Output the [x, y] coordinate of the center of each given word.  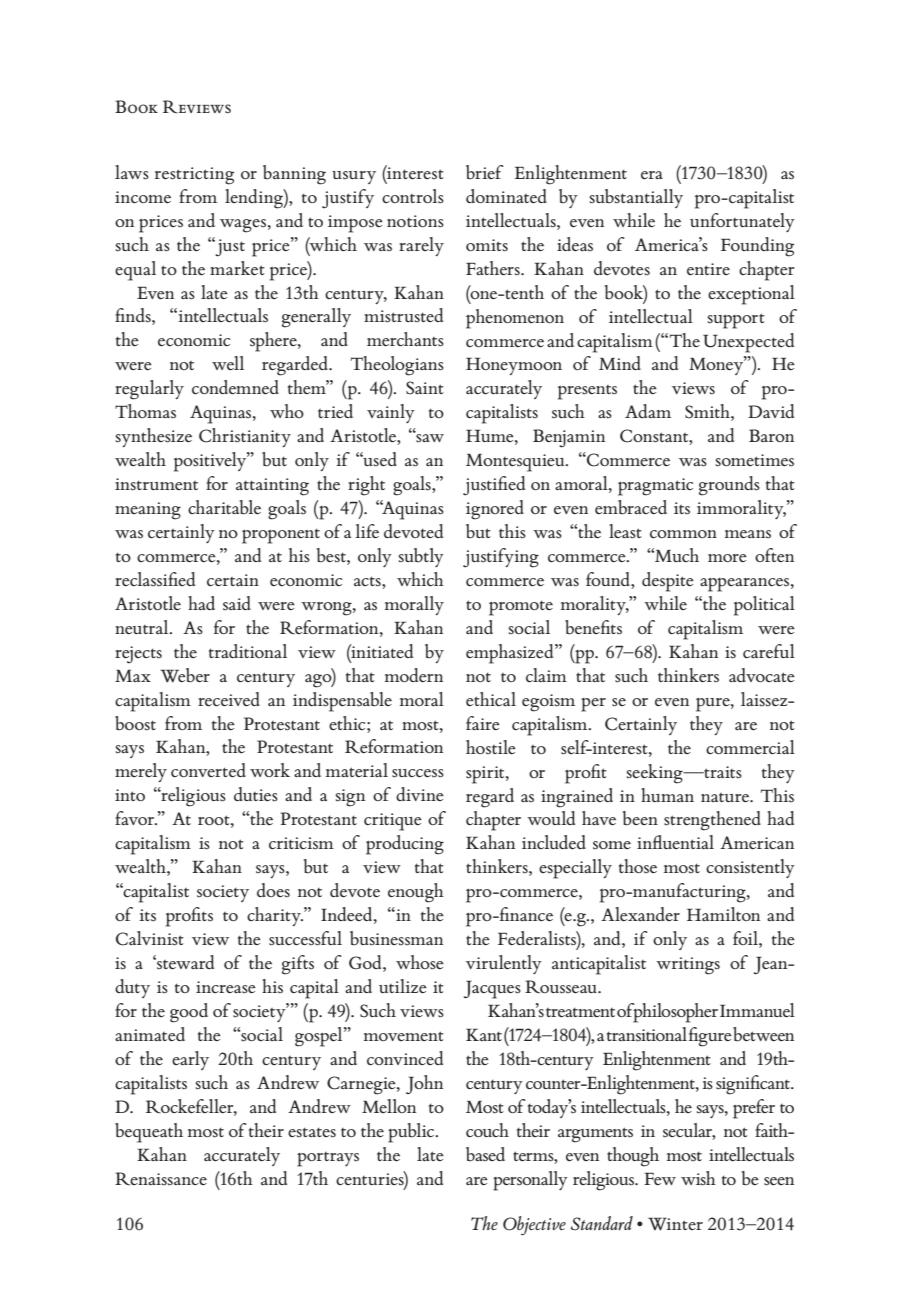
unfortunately [742, 222]
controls [413, 196]
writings [688, 966]
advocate [762, 675]
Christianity [245, 437]
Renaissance [161, 1179]
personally [530, 1181]
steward [184, 962]
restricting [194, 176]
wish [698, 1178]
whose [420, 962]
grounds [729, 486]
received [229, 699]
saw [429, 437]
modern [414, 675]
